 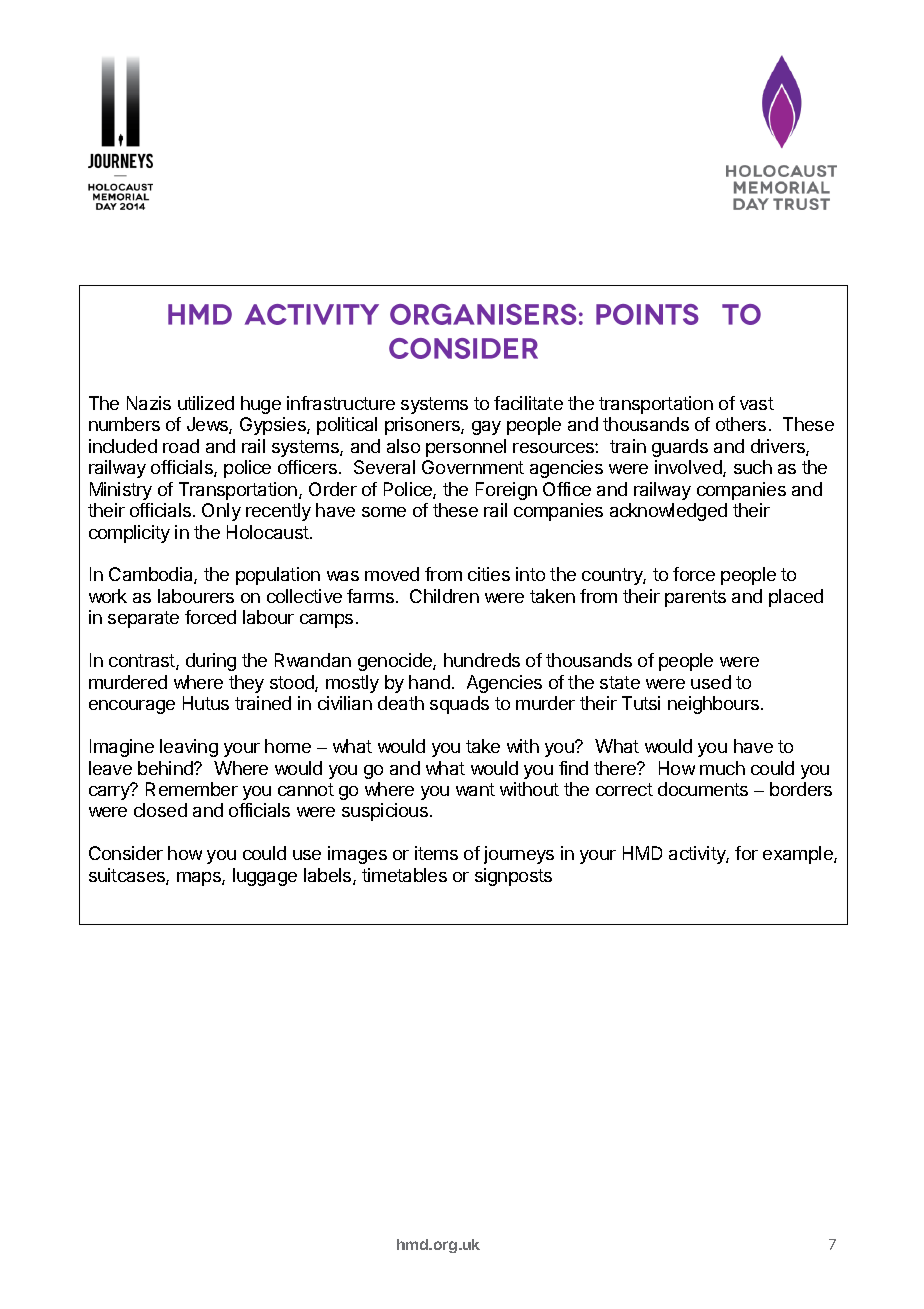 I want to click on during, so click(x=211, y=662).
